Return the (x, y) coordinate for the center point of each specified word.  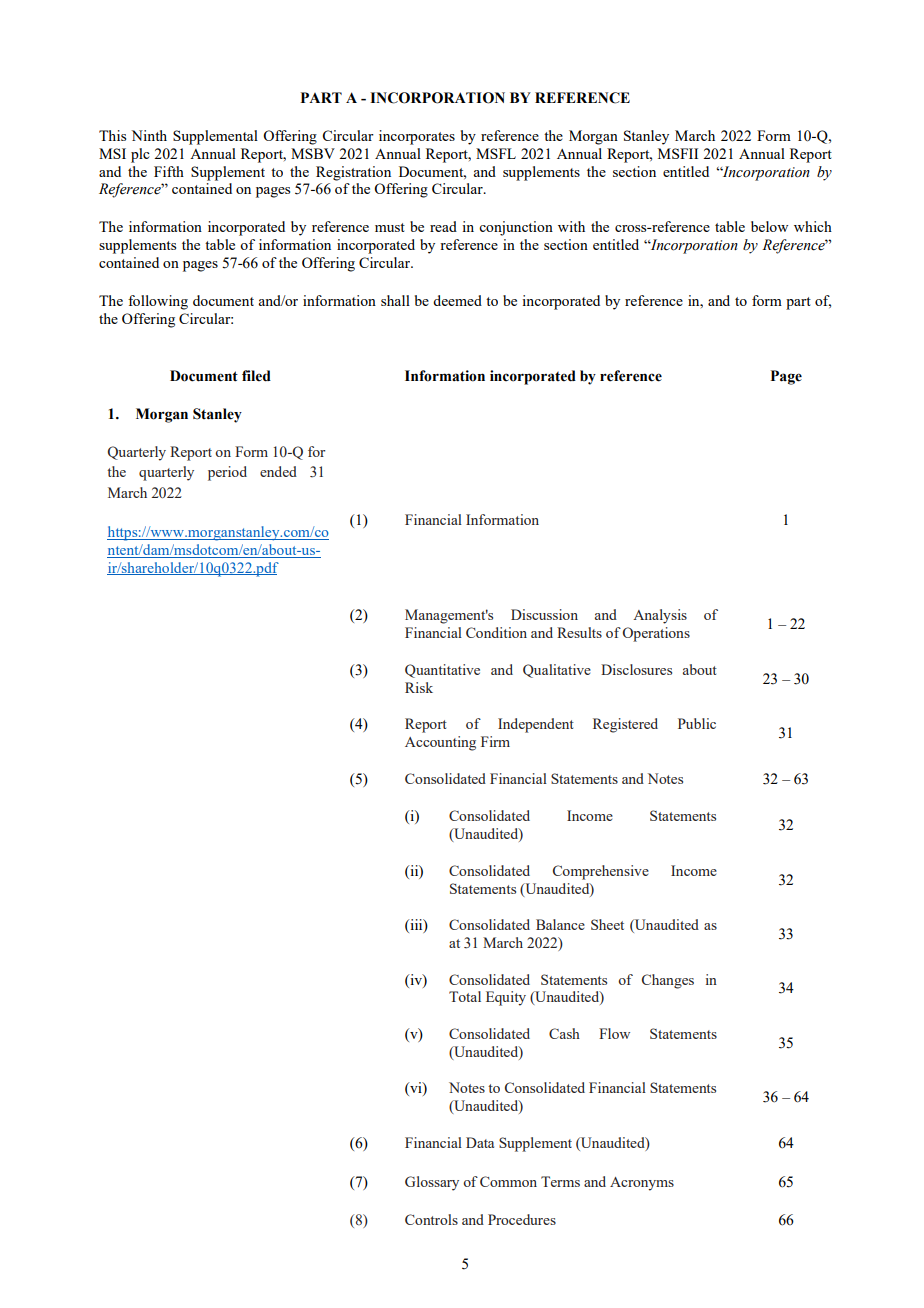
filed (256, 376)
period (227, 473)
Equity (506, 998)
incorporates (417, 137)
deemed (457, 300)
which (813, 226)
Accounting (440, 743)
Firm (495, 741)
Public (697, 723)
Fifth (169, 171)
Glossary (432, 1183)
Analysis (660, 616)
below (769, 226)
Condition (496, 632)
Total (465, 996)
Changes (668, 981)
